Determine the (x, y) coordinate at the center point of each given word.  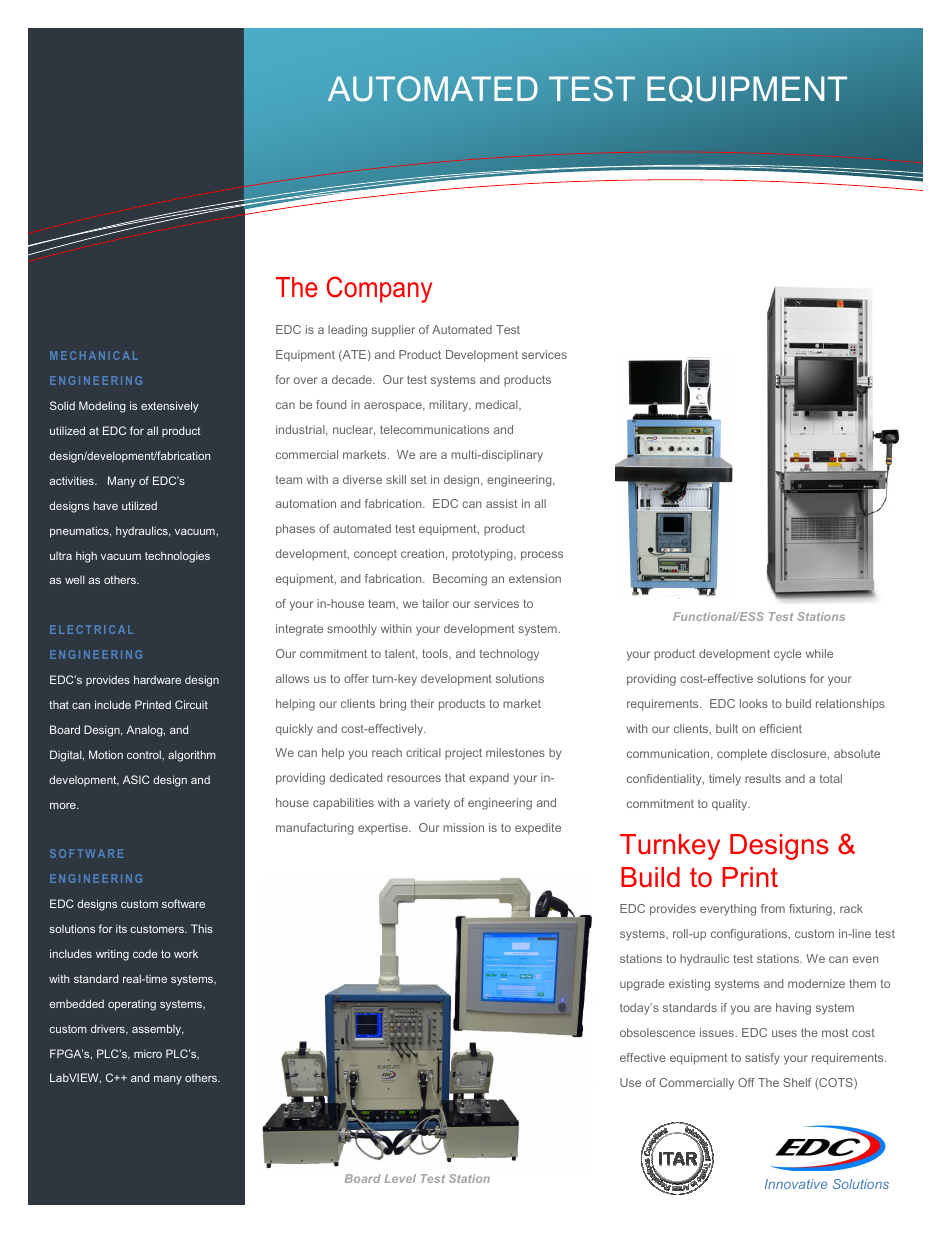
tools (436, 654)
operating (132, 1005)
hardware (157, 679)
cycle (788, 655)
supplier (393, 331)
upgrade (642, 985)
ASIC (136, 779)
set (419, 480)
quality (731, 805)
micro (148, 1053)
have (106, 505)
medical (498, 405)
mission (463, 827)
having (793, 1009)
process (542, 556)
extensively (170, 407)
